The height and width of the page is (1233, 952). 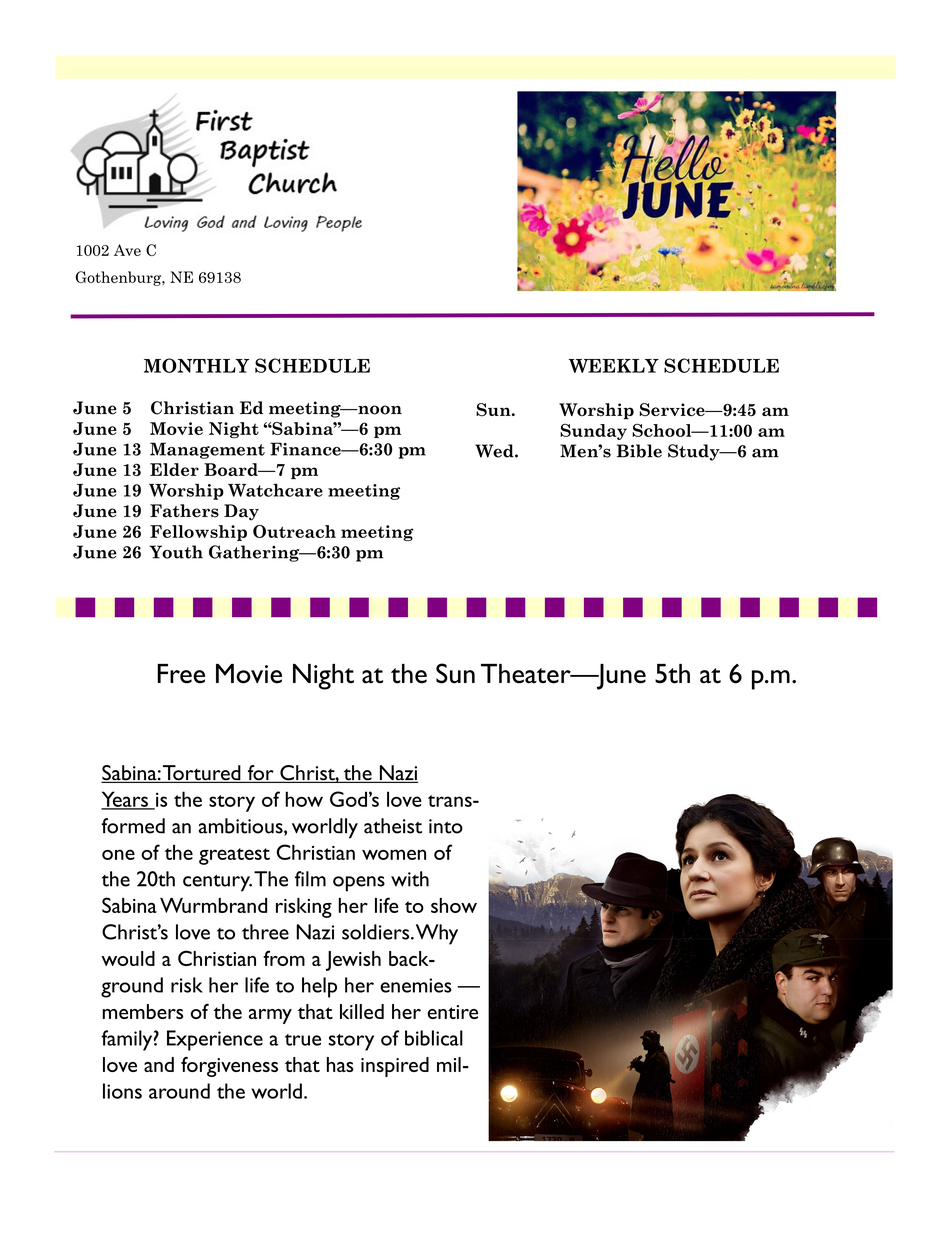 What do you see at coordinates (294, 531) in the page?
I see `Outreach` at bounding box center [294, 531].
